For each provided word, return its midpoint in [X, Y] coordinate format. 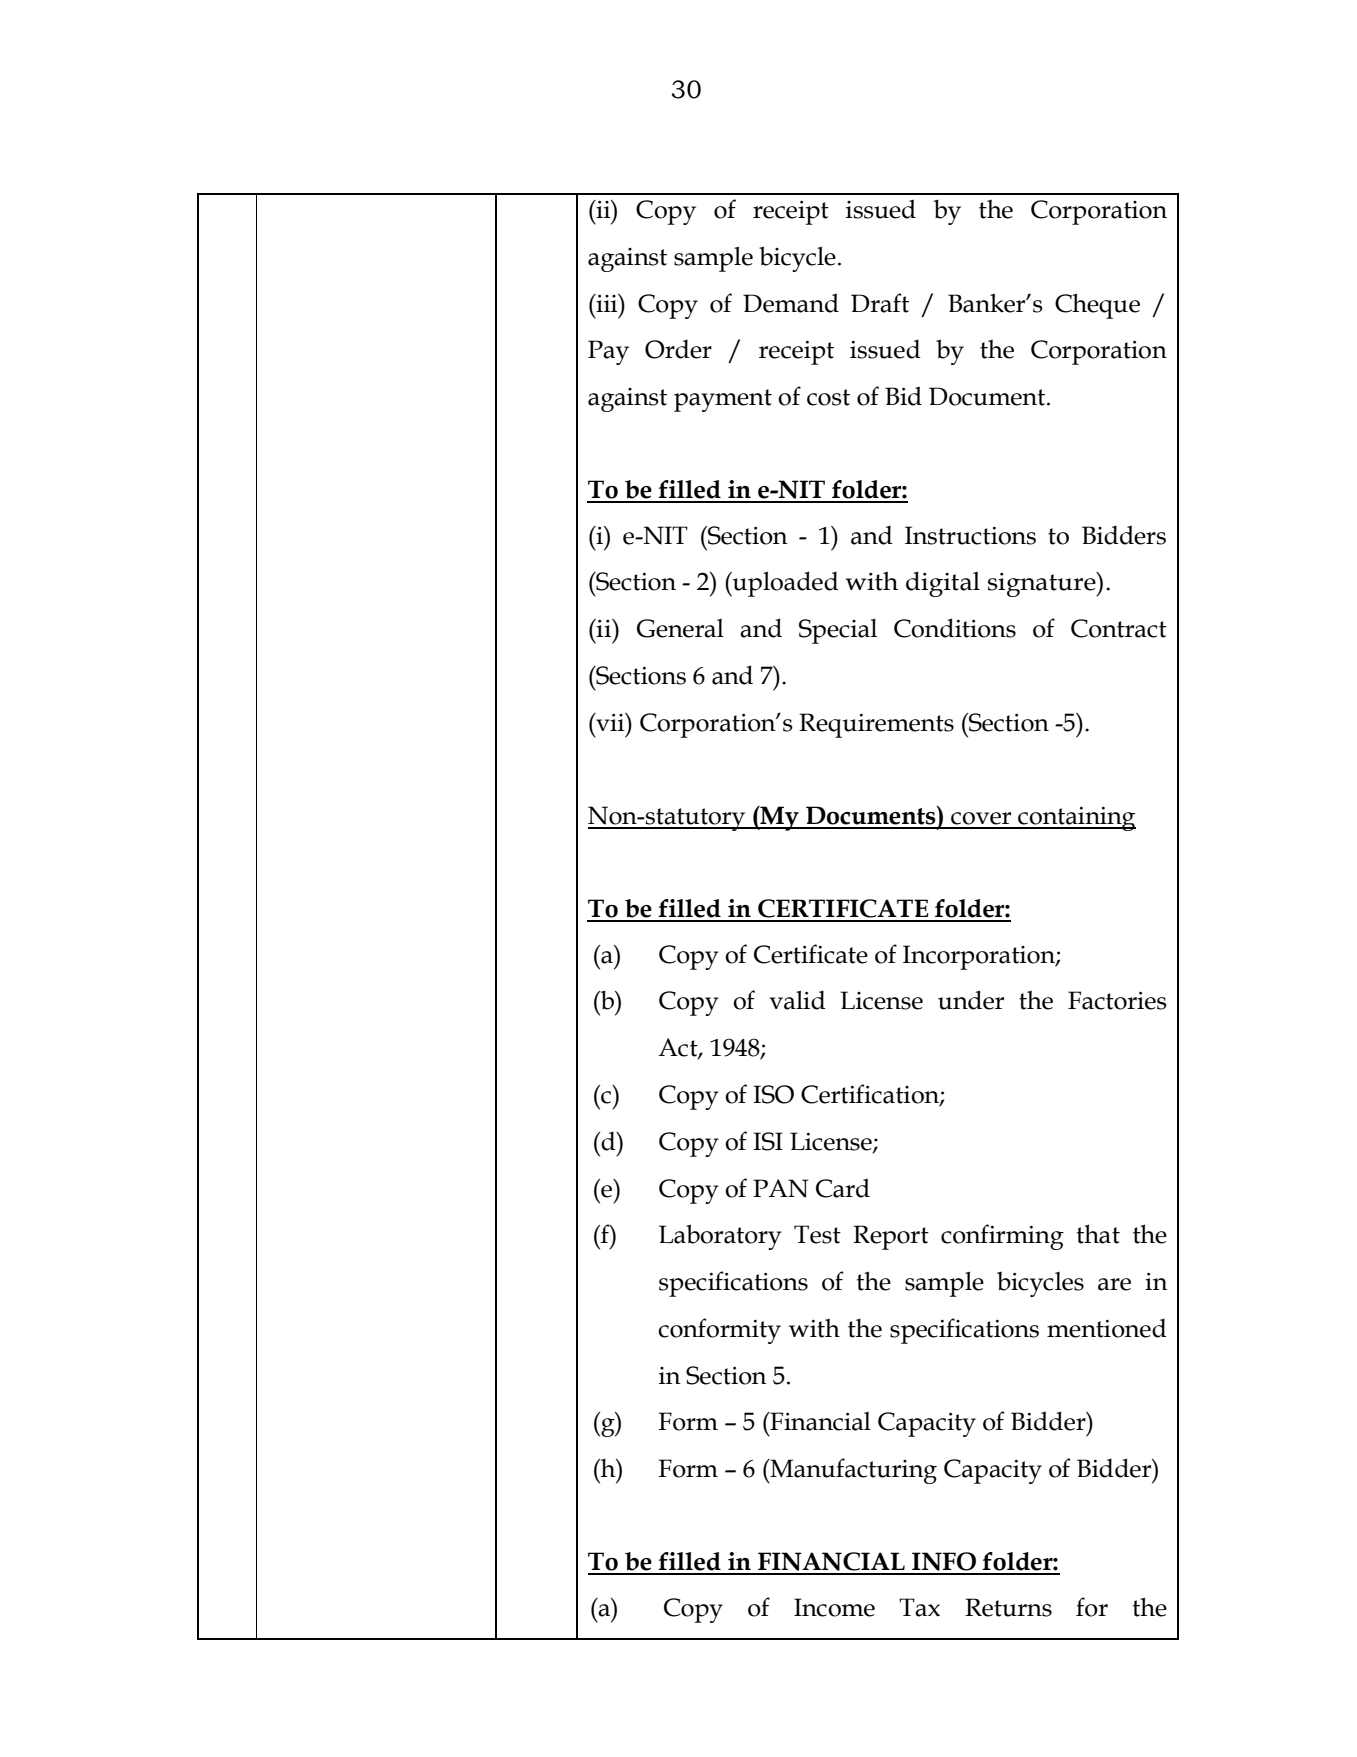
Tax [919, 1607]
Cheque [1097, 306]
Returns [1008, 1607]
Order [678, 349]
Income [834, 1607]
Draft [880, 303]
